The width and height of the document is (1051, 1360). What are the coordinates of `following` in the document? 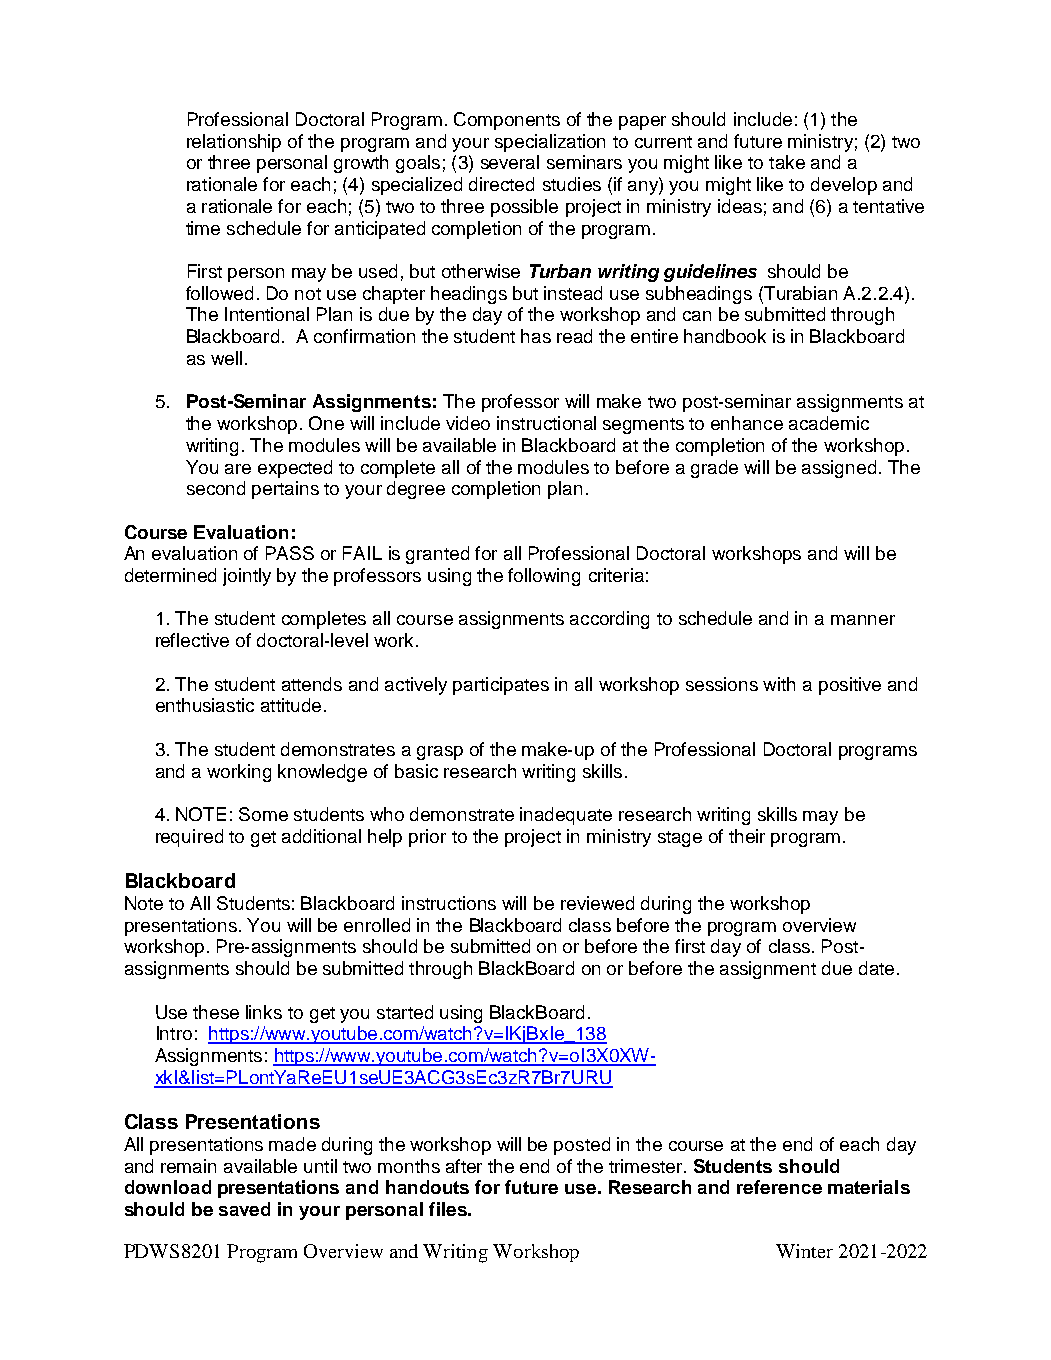 It's located at (544, 577).
